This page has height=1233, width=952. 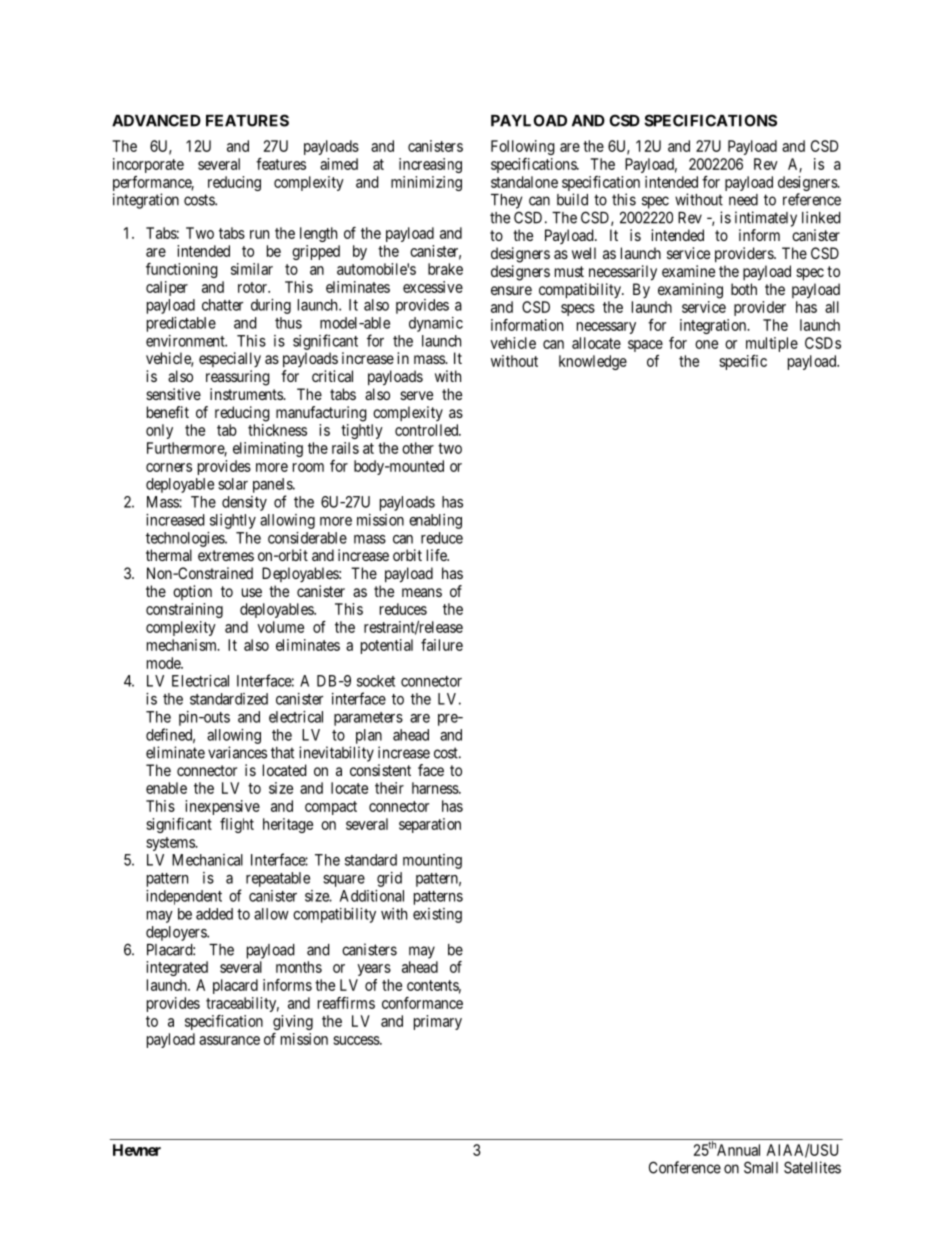 What do you see at coordinates (436, 788) in the page?
I see `harness` at bounding box center [436, 788].
